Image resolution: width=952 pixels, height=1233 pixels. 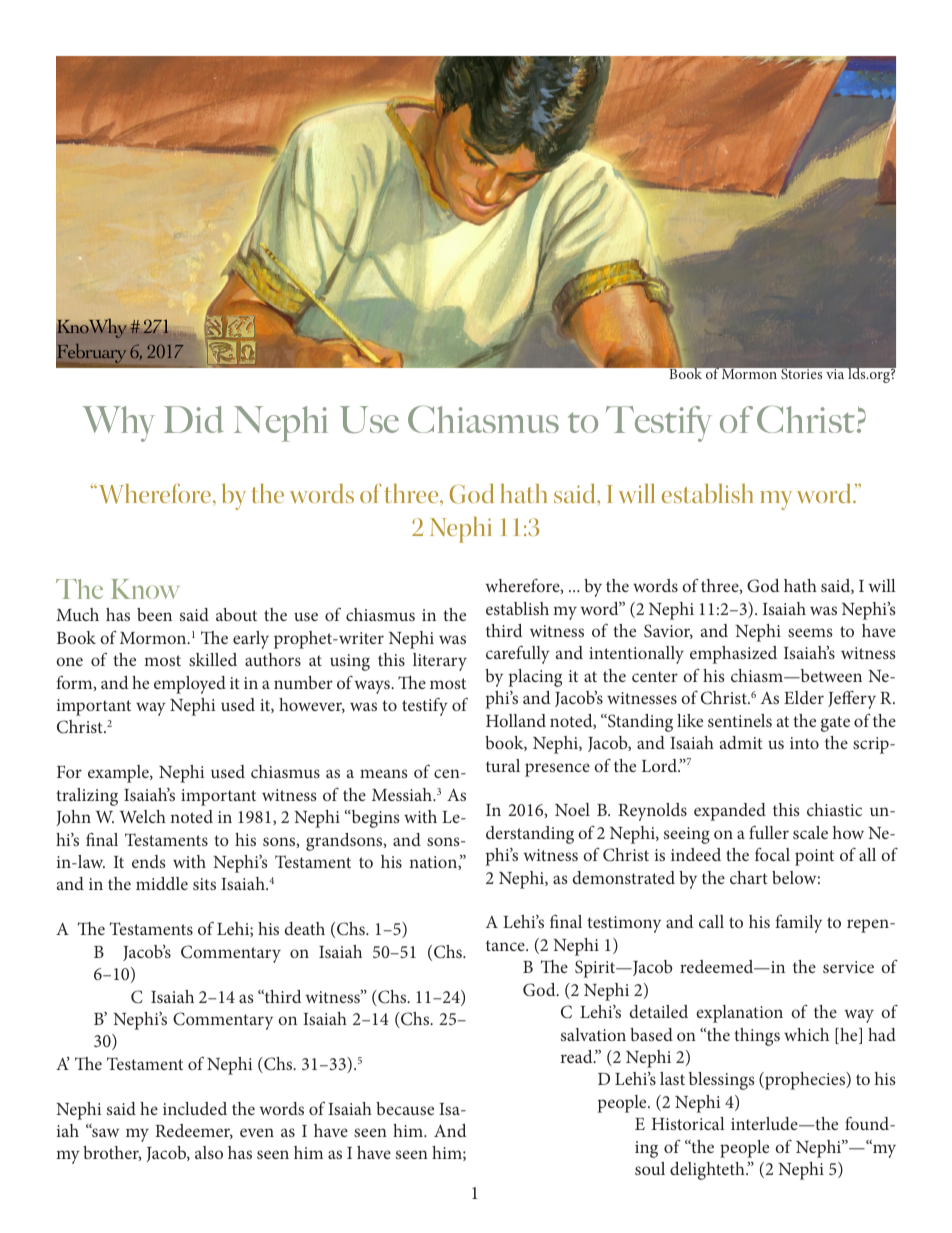 I want to click on about, so click(x=236, y=614).
